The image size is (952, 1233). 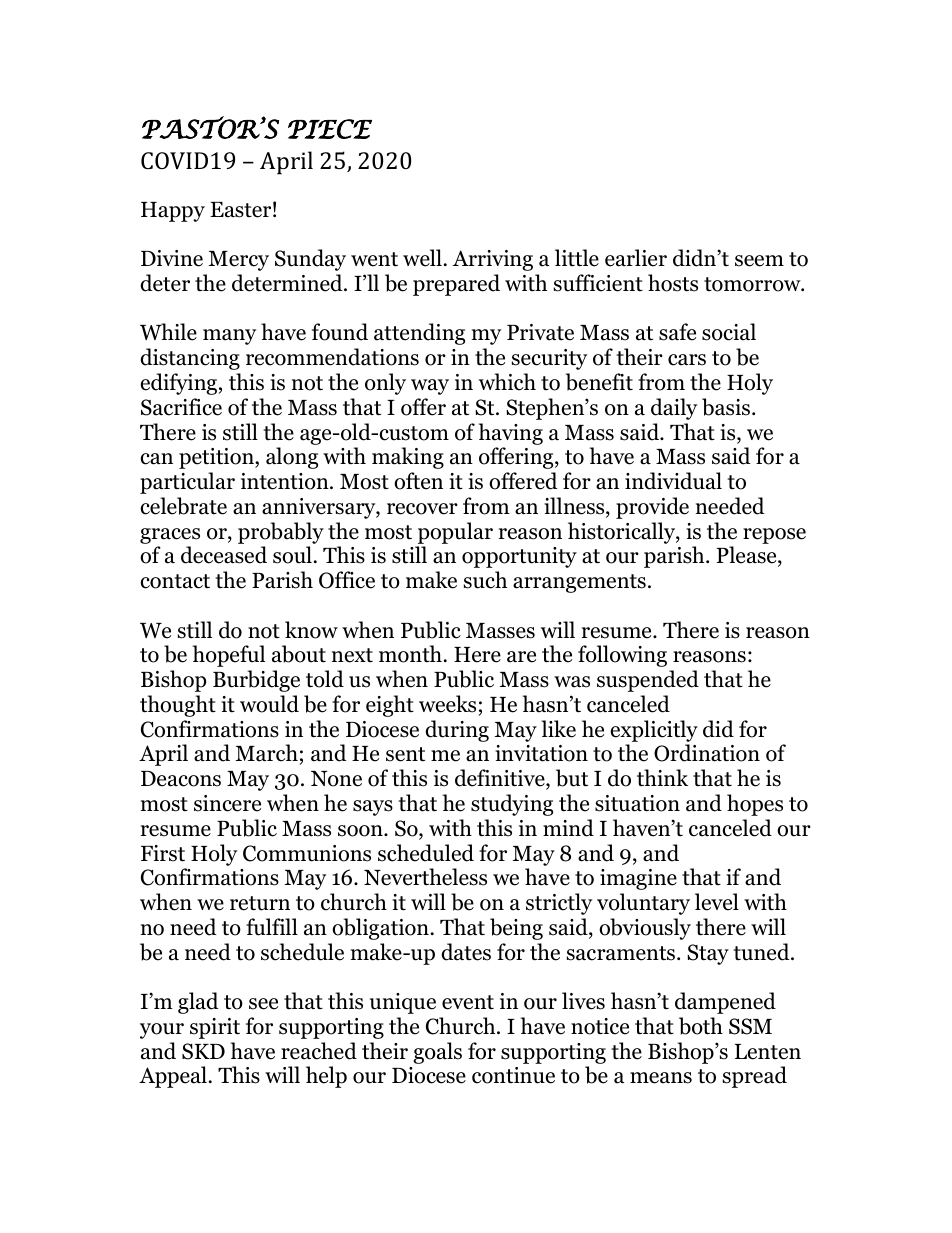 What do you see at coordinates (203, 1051) in the image?
I see `SKD` at bounding box center [203, 1051].
